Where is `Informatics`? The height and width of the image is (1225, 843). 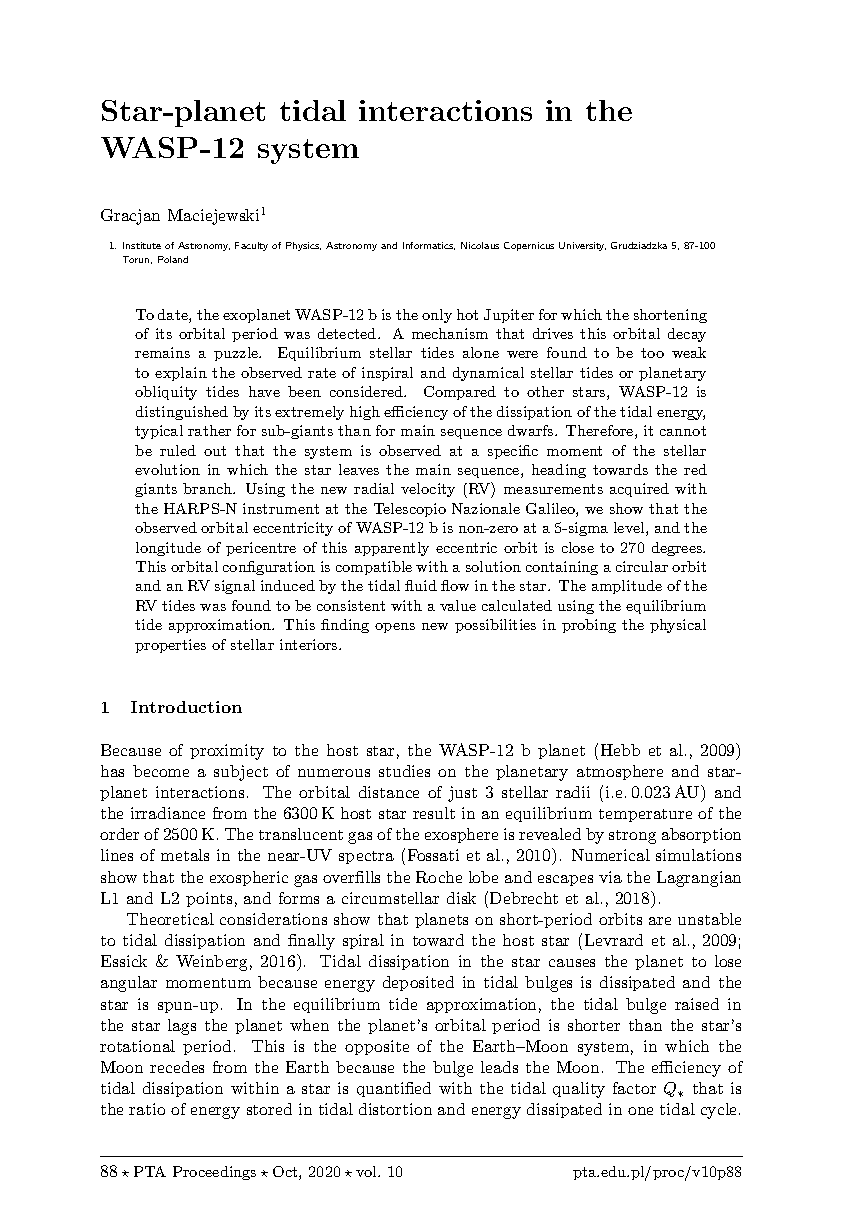
Informatics is located at coordinates (429, 246).
